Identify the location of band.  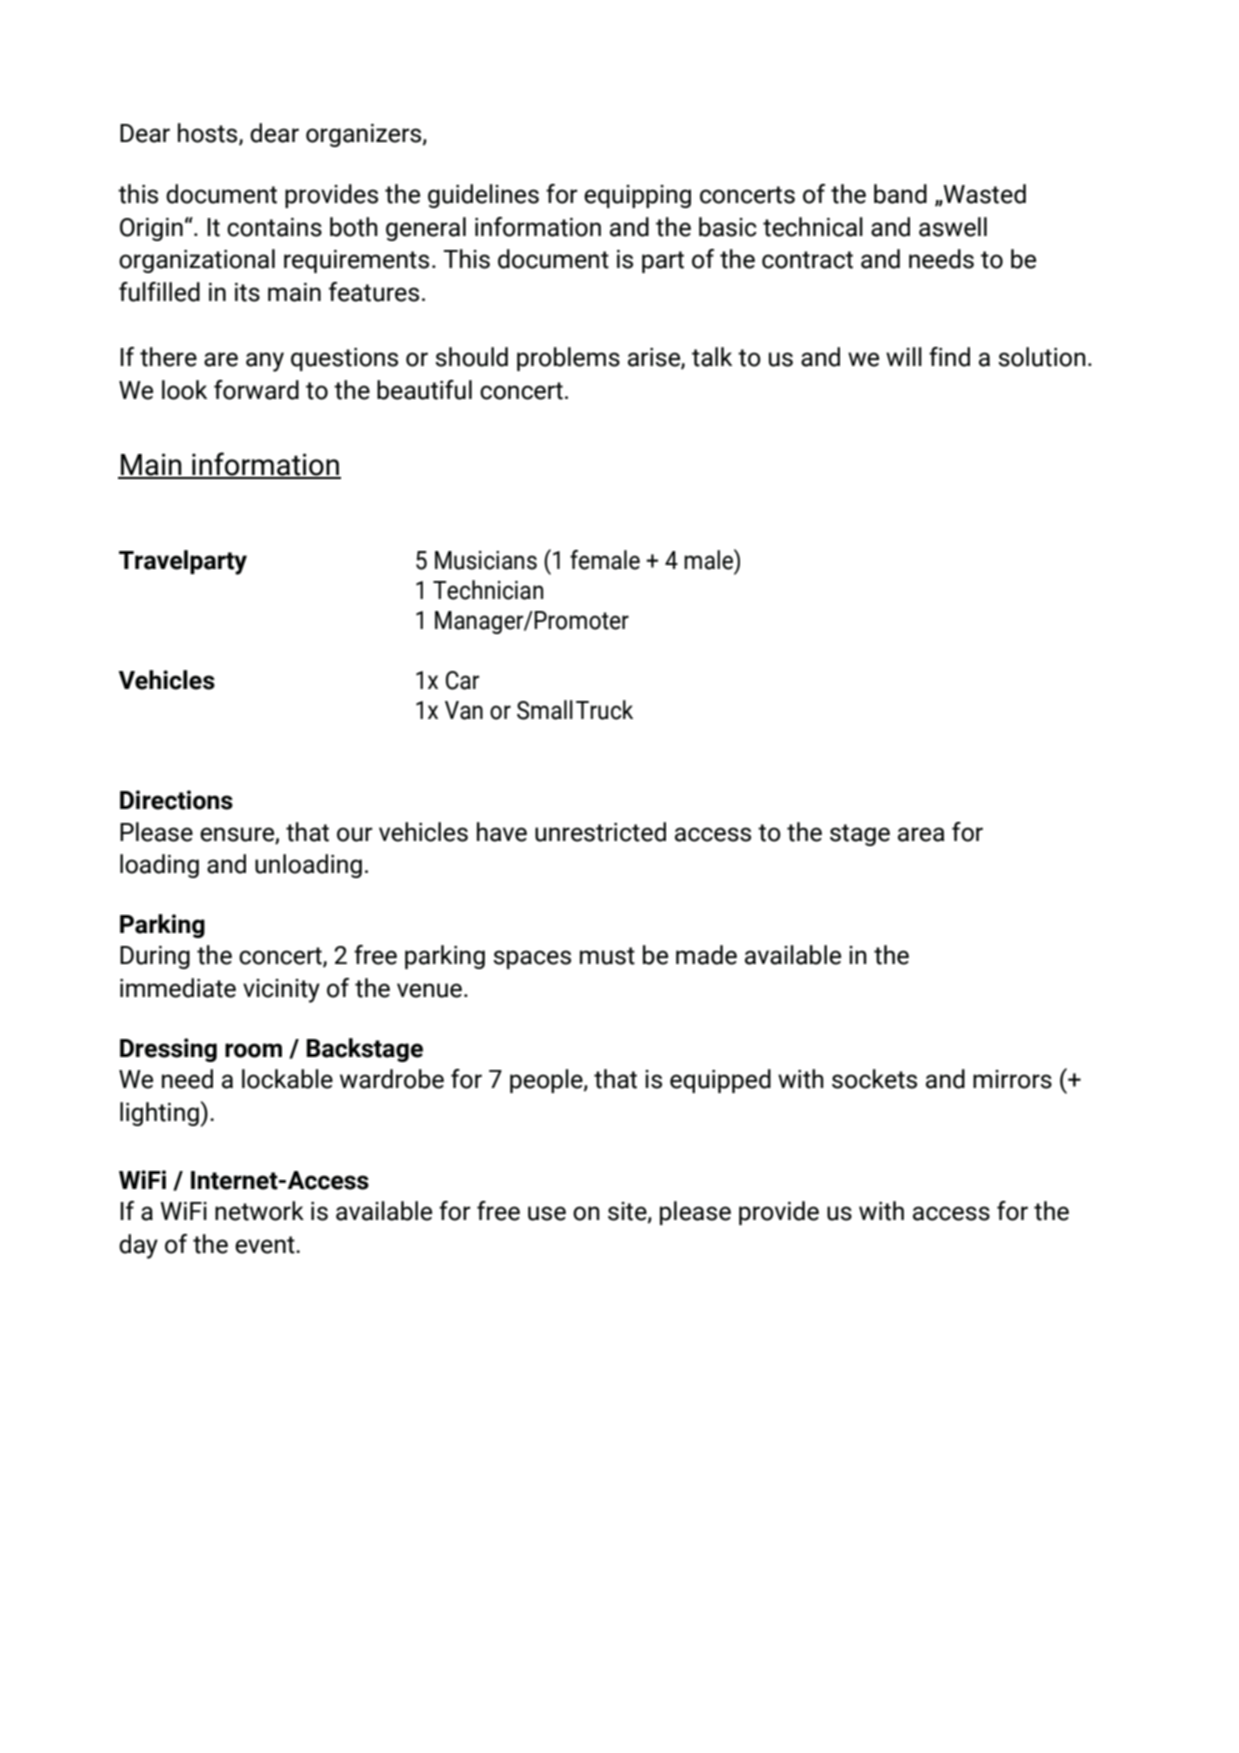
(900, 194).
